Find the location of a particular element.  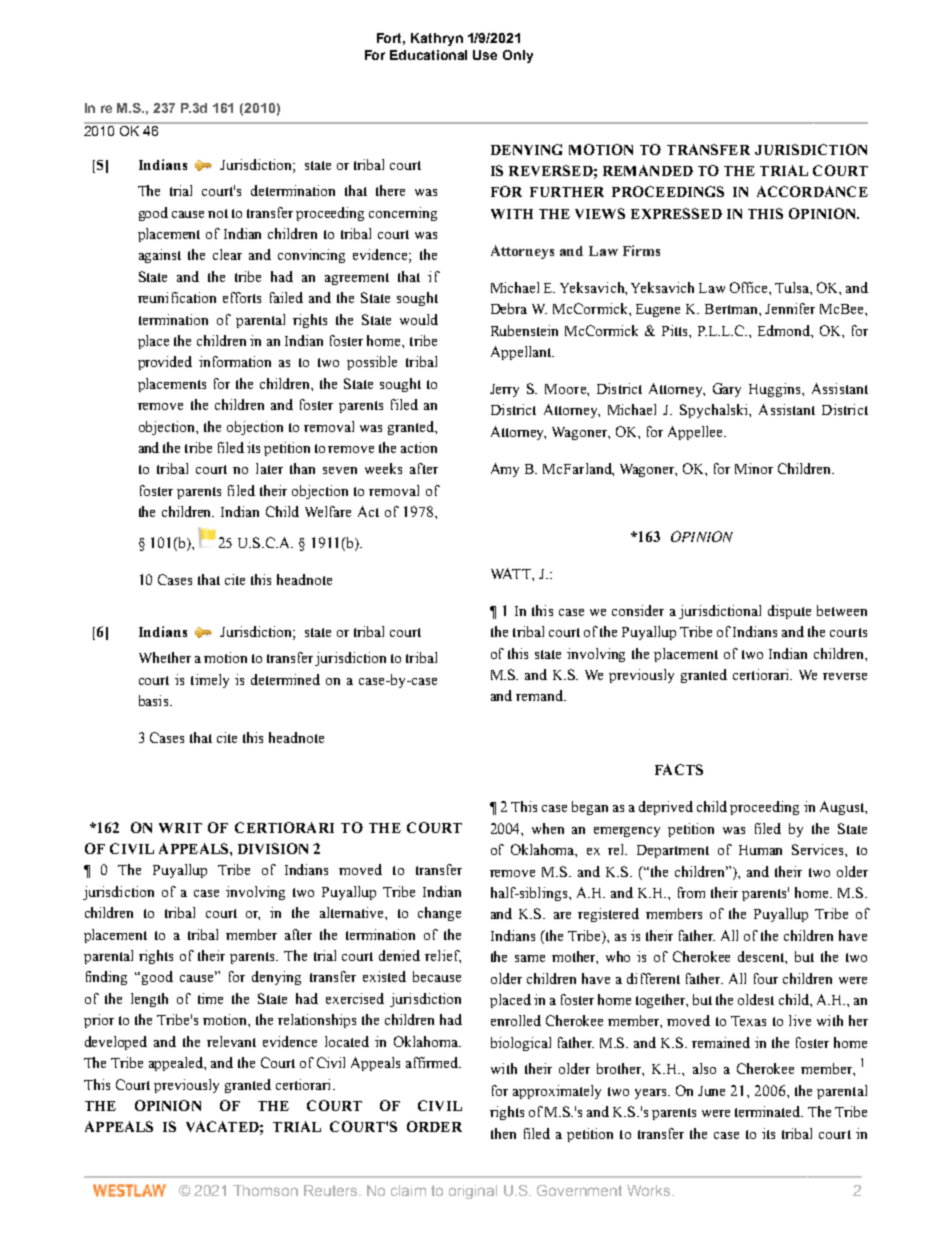

ACCORDANCE is located at coordinates (812, 191).
